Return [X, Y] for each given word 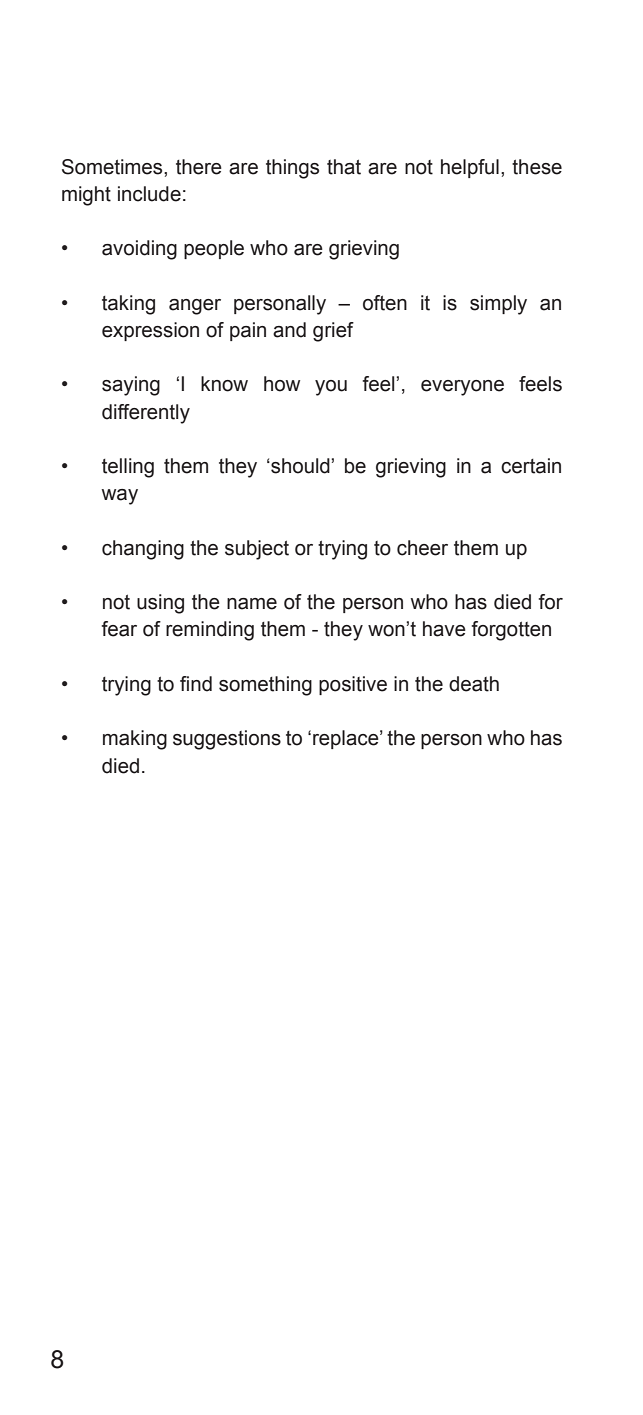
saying [131, 386]
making [135, 740]
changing [143, 550]
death [474, 684]
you [331, 388]
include [149, 194]
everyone [462, 388]
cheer [422, 548]
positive [353, 685]
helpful [470, 168]
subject [257, 550]
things [292, 169]
